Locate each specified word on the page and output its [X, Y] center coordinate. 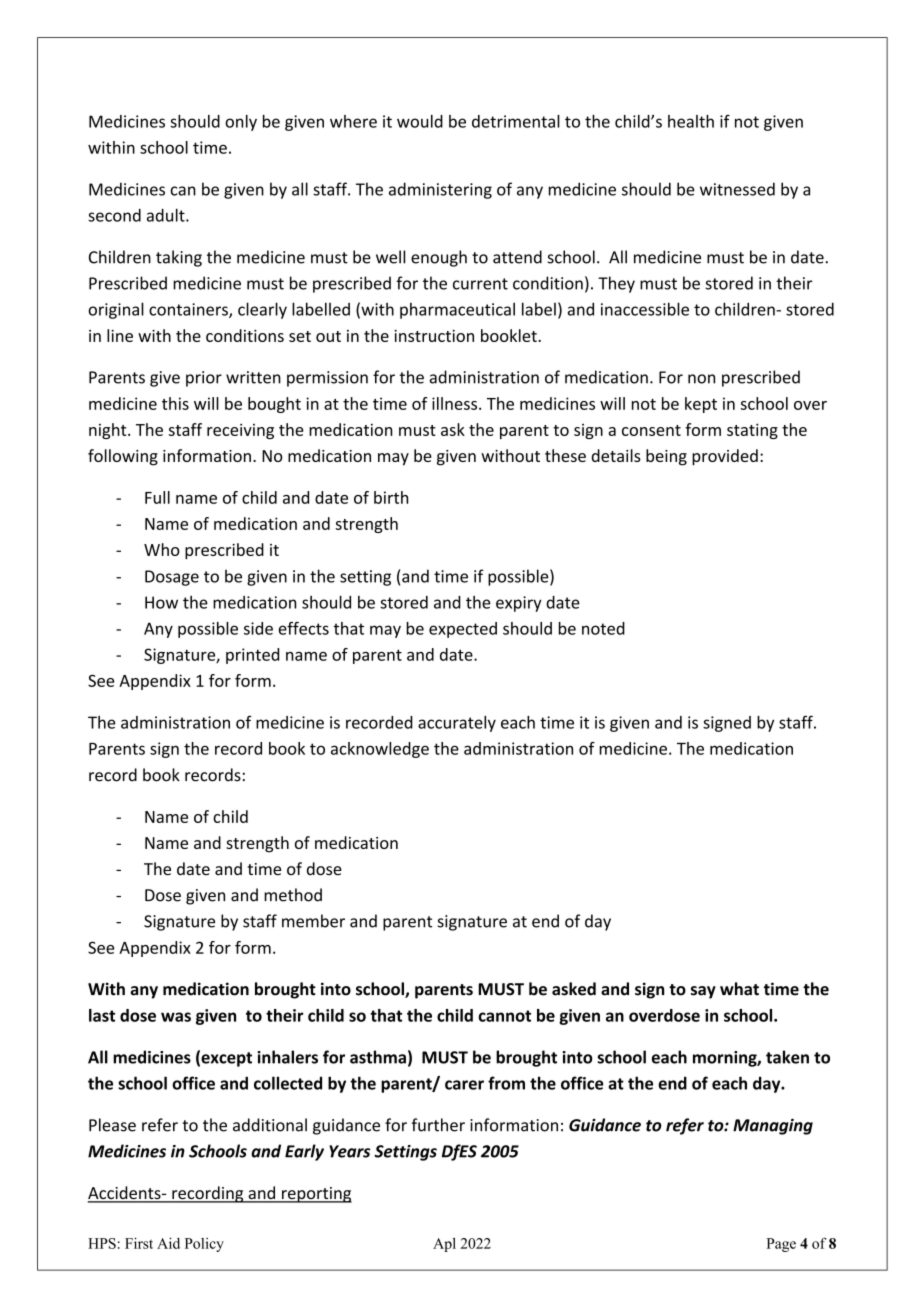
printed [252, 656]
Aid [168, 1243]
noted [603, 628]
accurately [457, 724]
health [691, 121]
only [241, 123]
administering [440, 190]
